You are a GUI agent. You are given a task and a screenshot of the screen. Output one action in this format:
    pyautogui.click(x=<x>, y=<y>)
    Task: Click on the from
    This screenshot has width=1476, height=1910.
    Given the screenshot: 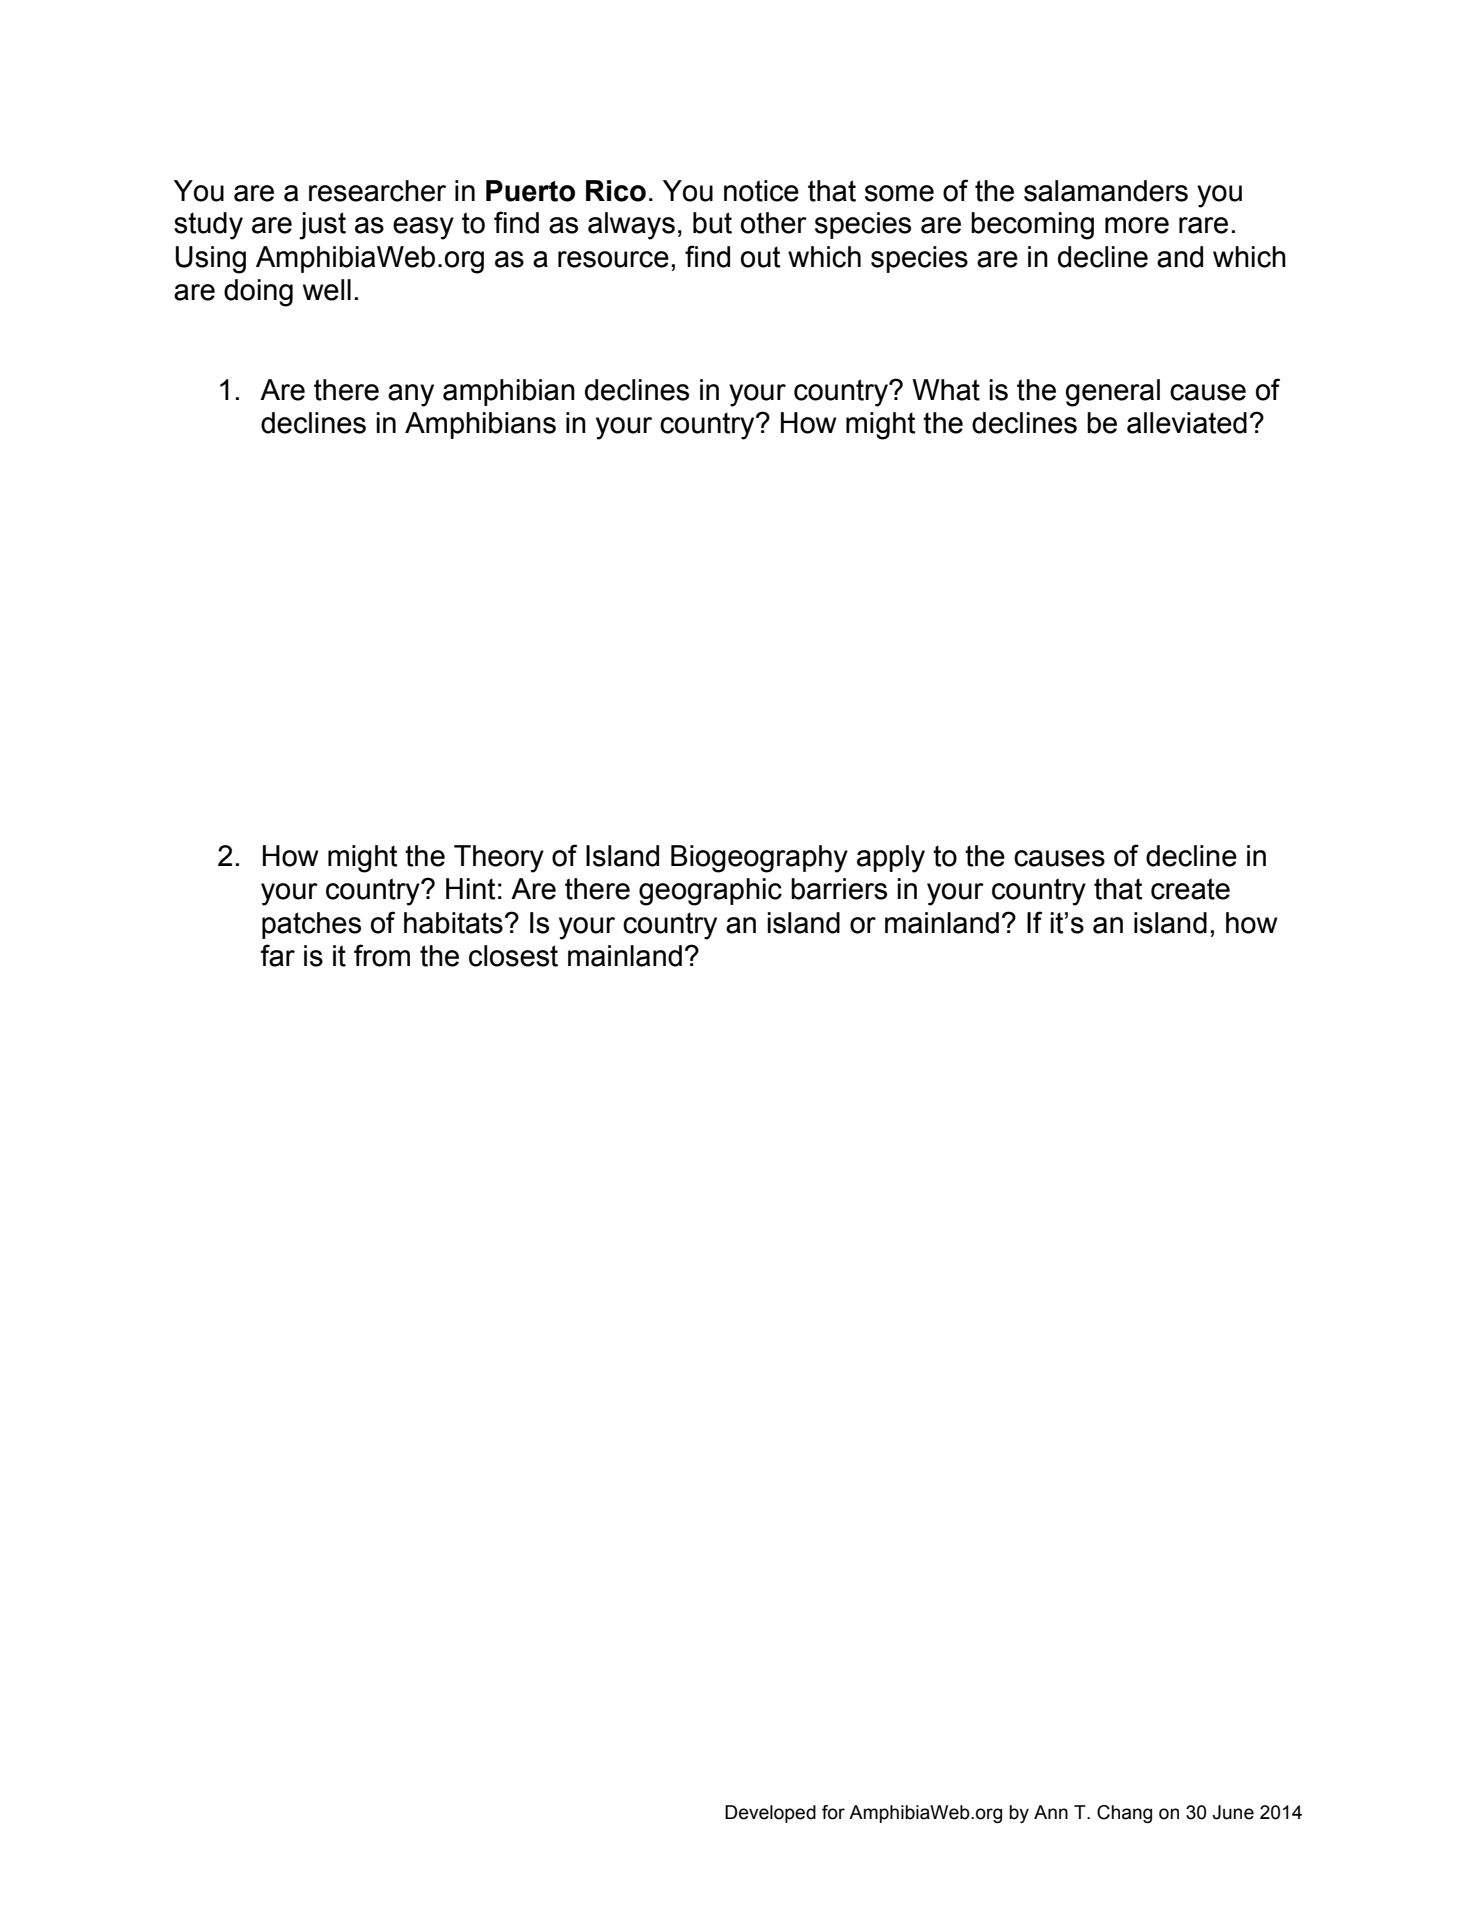 What is the action you would take?
    pyautogui.click(x=382, y=955)
